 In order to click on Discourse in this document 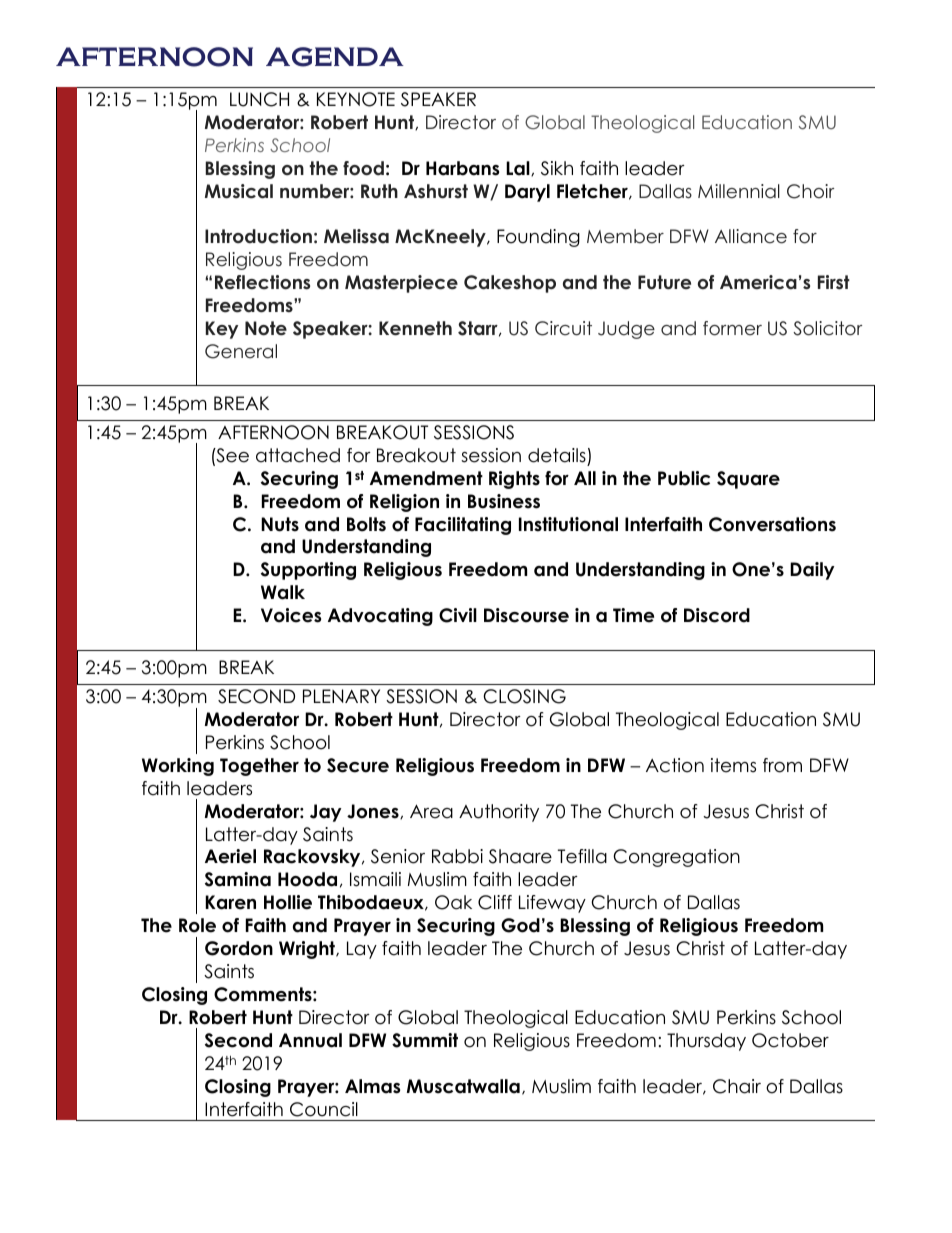, I will do `click(526, 615)`.
